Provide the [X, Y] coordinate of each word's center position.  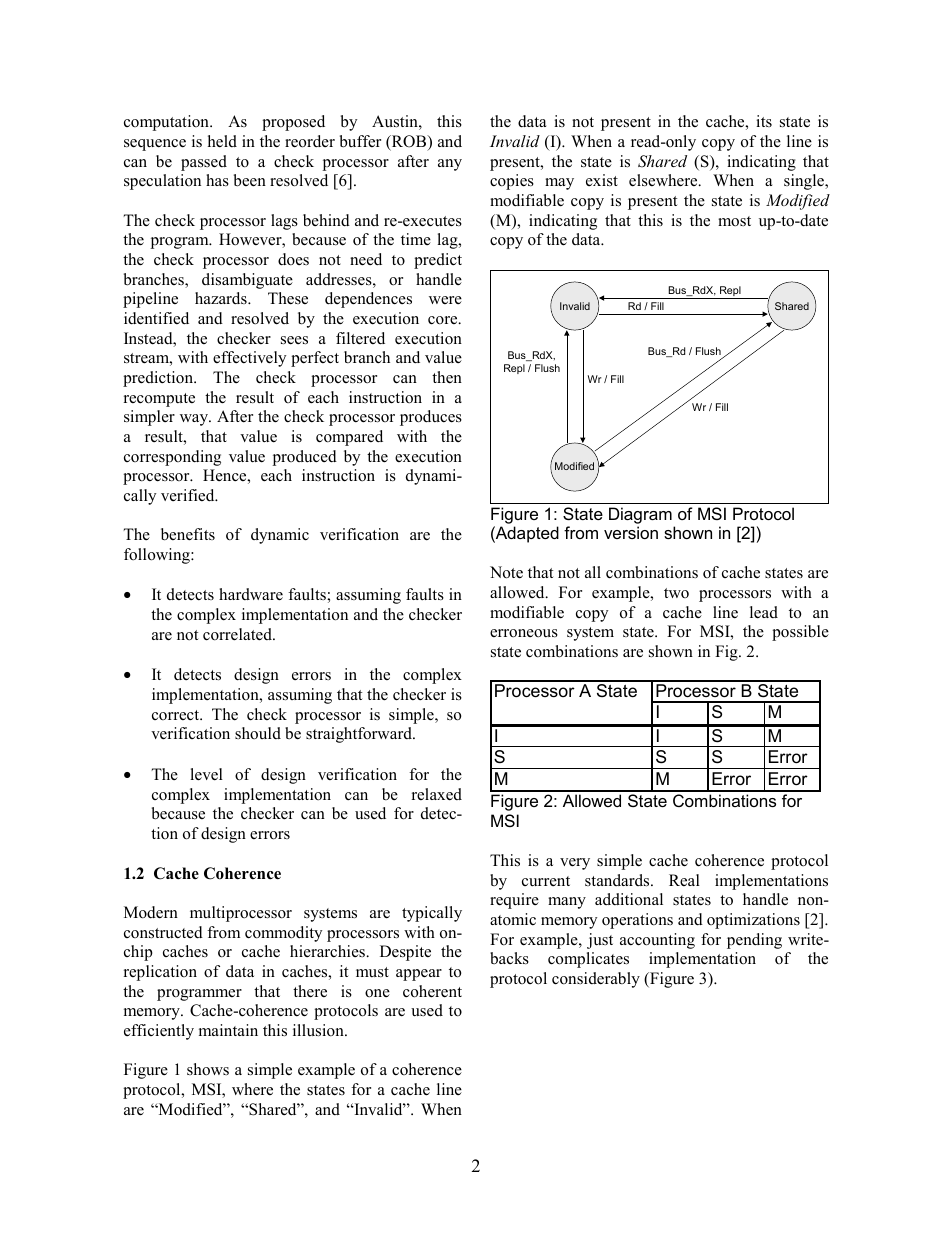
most [734, 221]
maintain [228, 1030]
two [676, 593]
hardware [251, 594]
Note [506, 572]
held [222, 141]
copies [512, 182]
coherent [432, 991]
